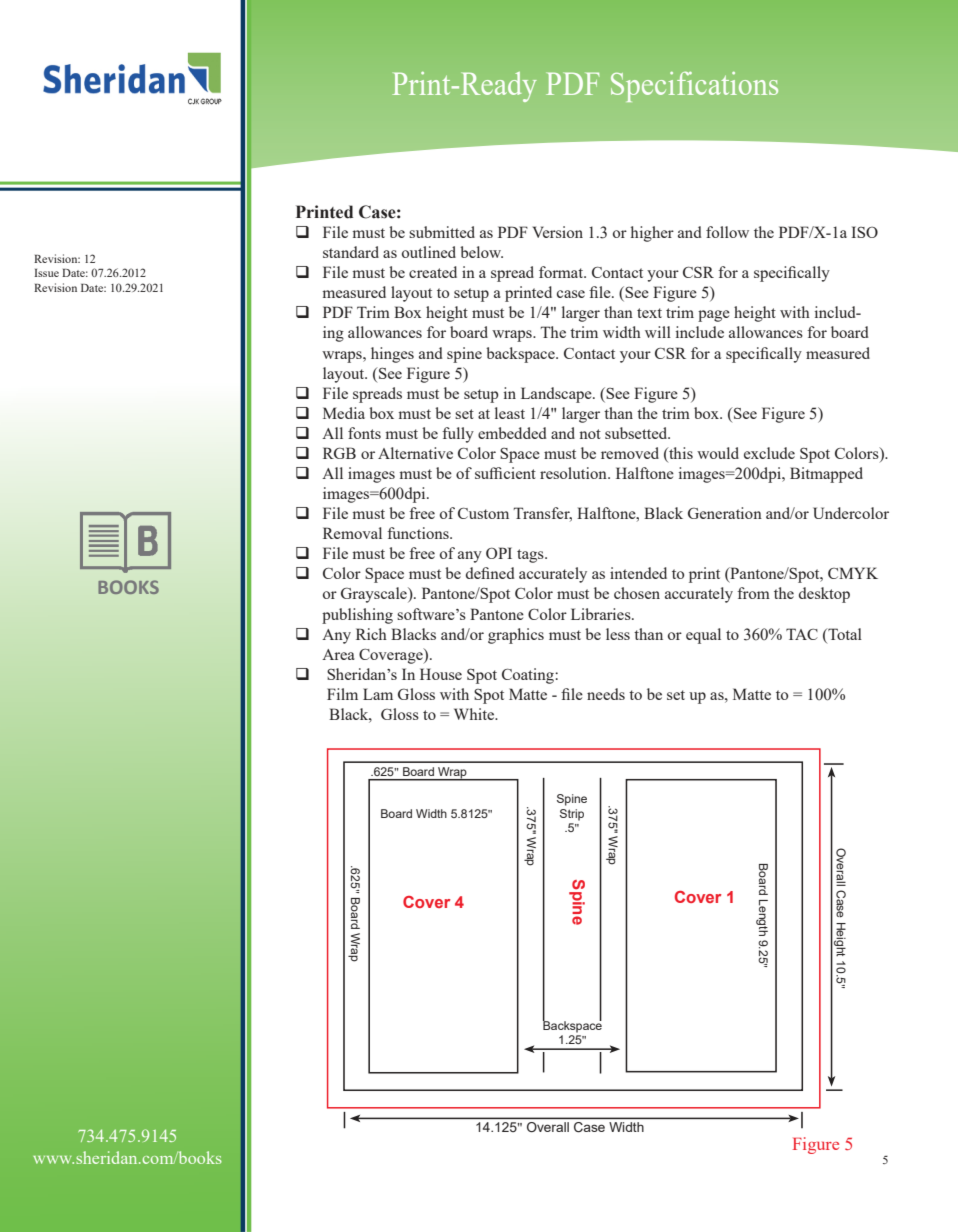 Image resolution: width=958 pixels, height=1232 pixels. I want to click on fully, so click(458, 435).
